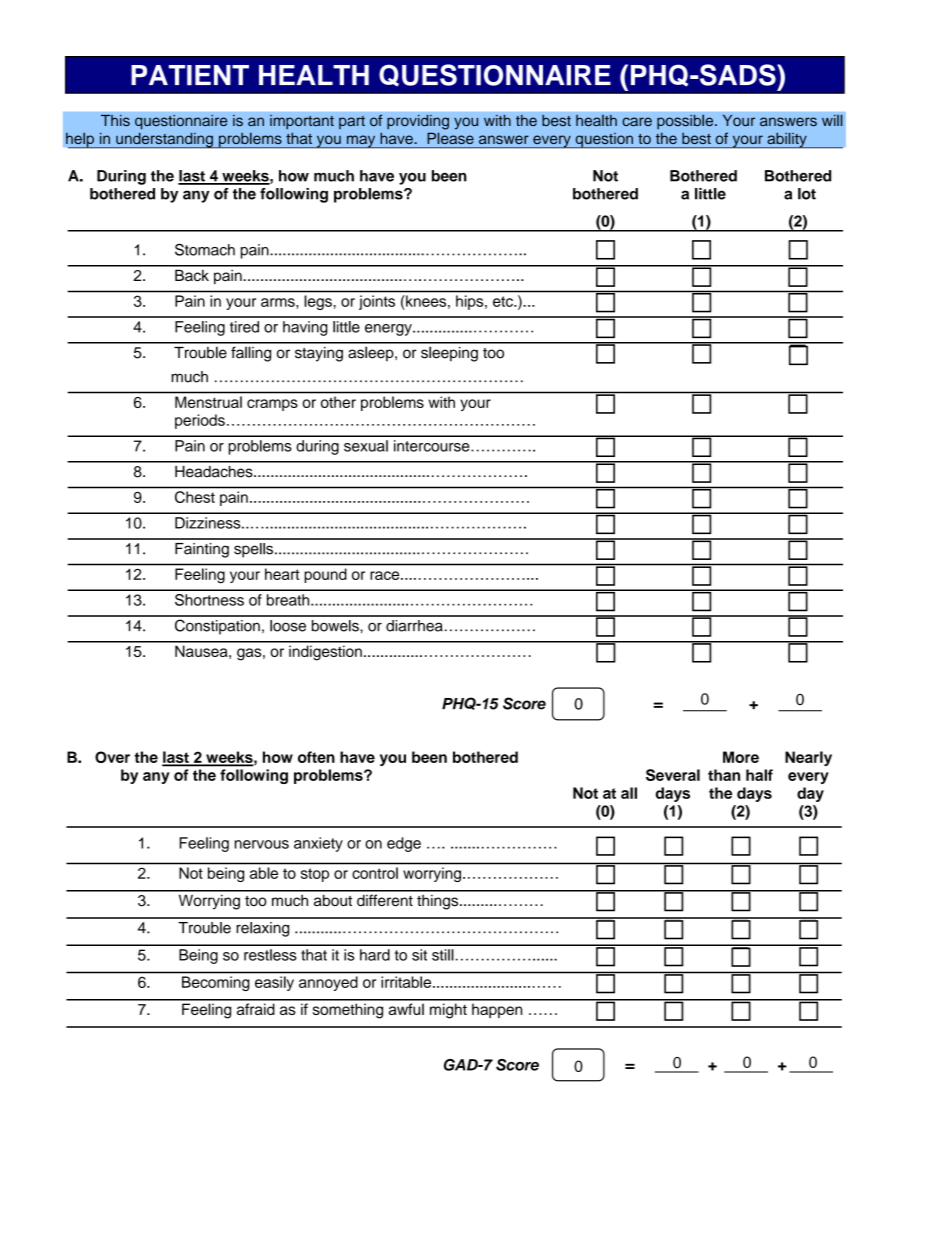 The width and height of the screenshot is (952, 1233). I want to click on Chest, so click(195, 497).
